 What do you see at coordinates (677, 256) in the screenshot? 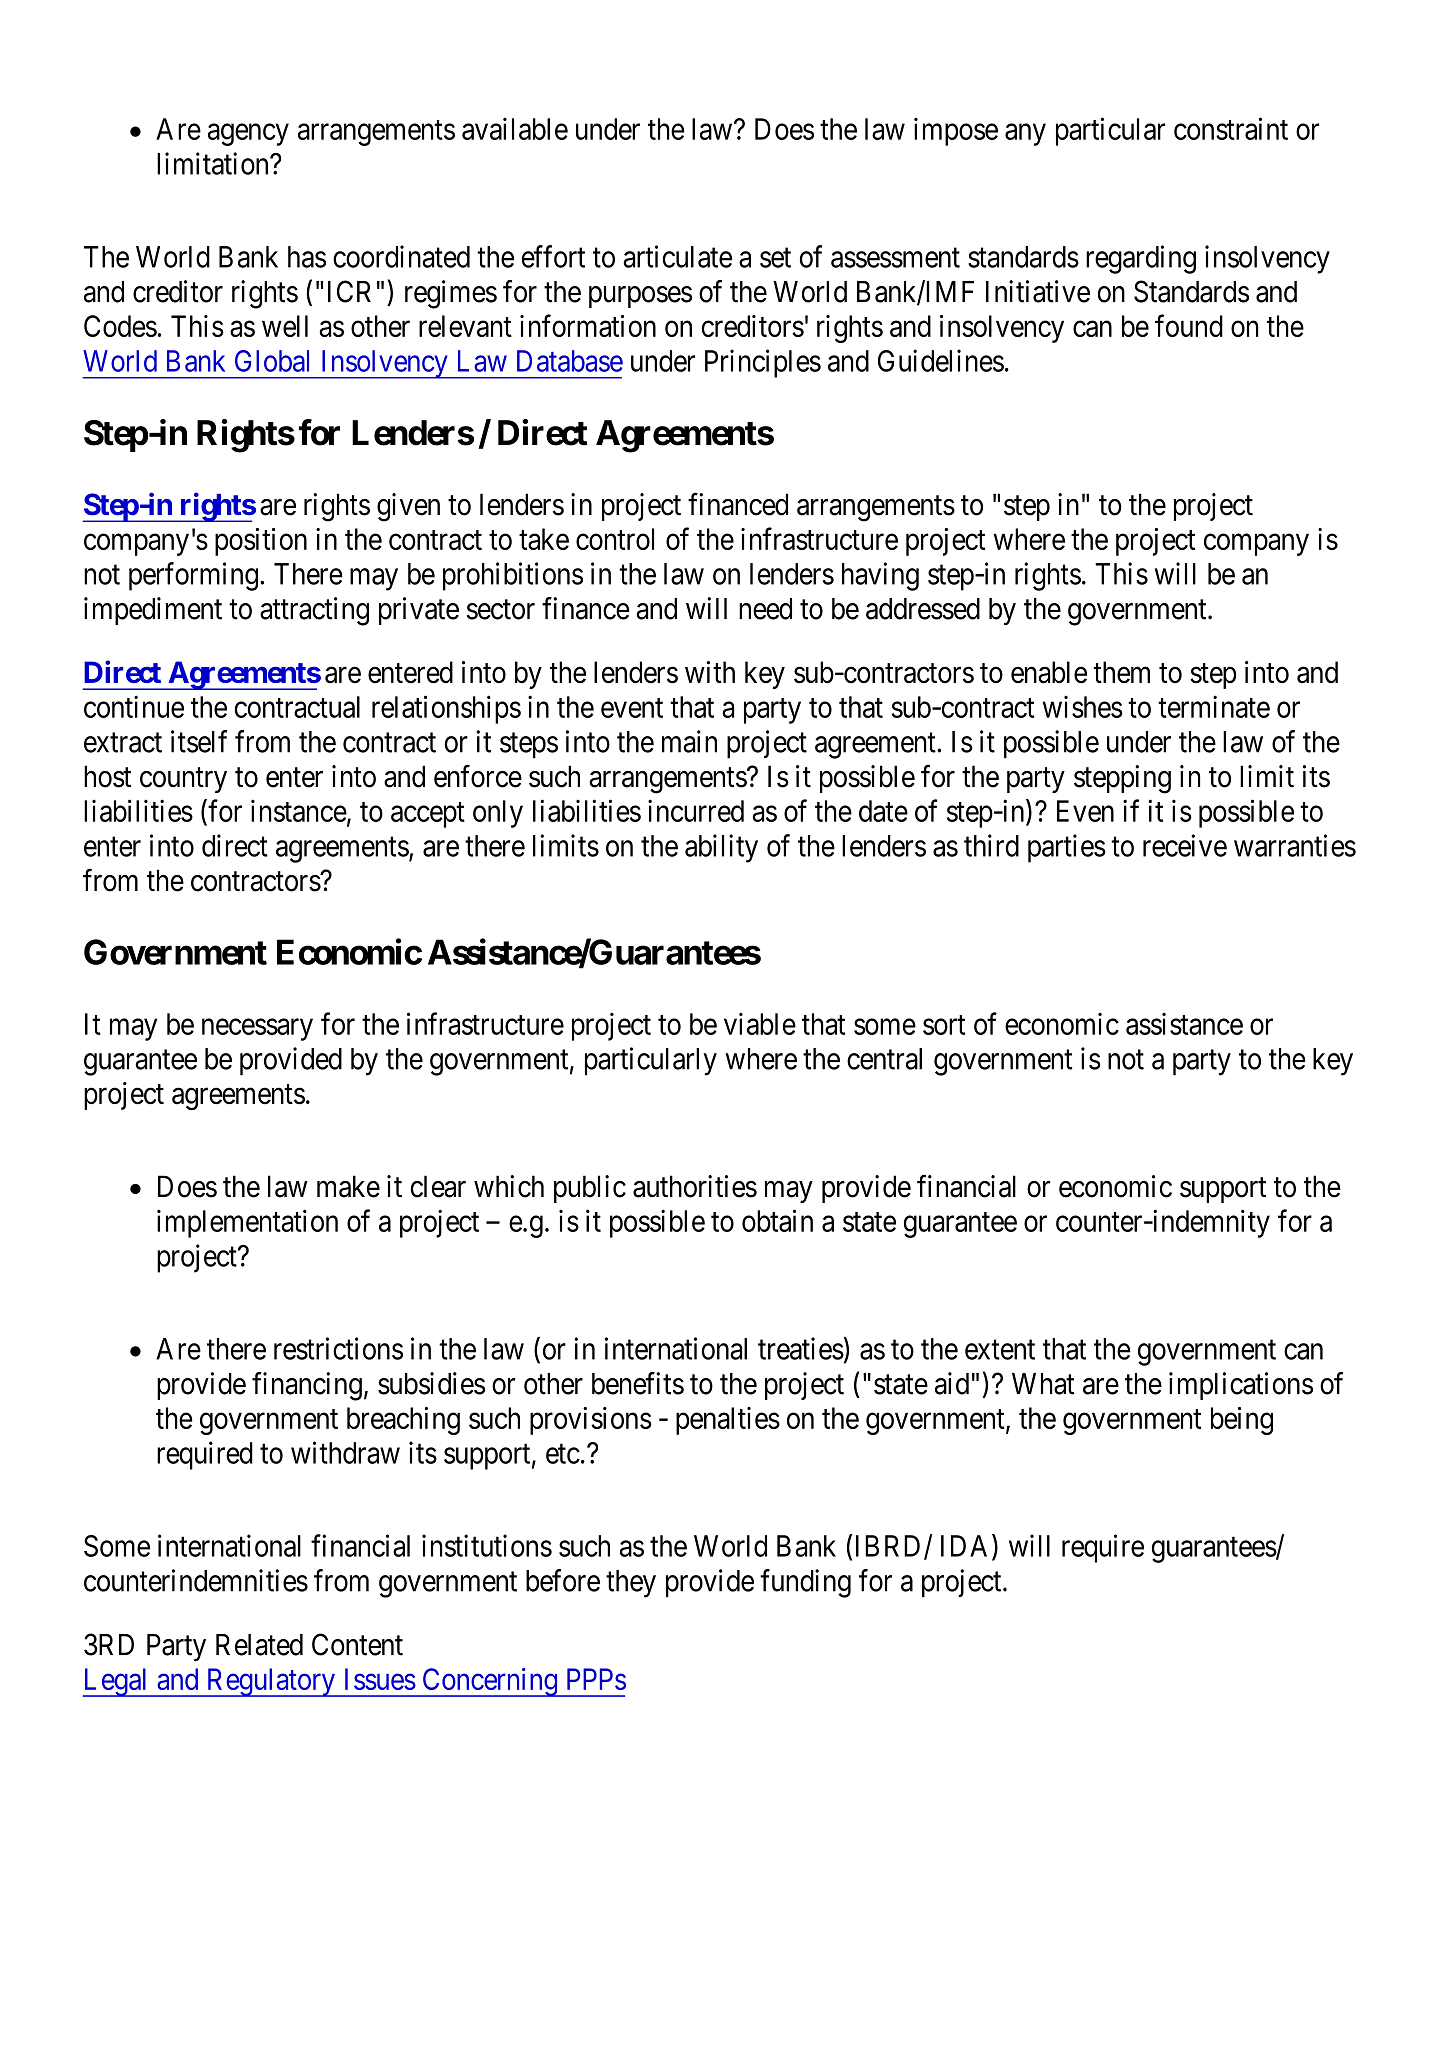
I see `articulate` at bounding box center [677, 256].
